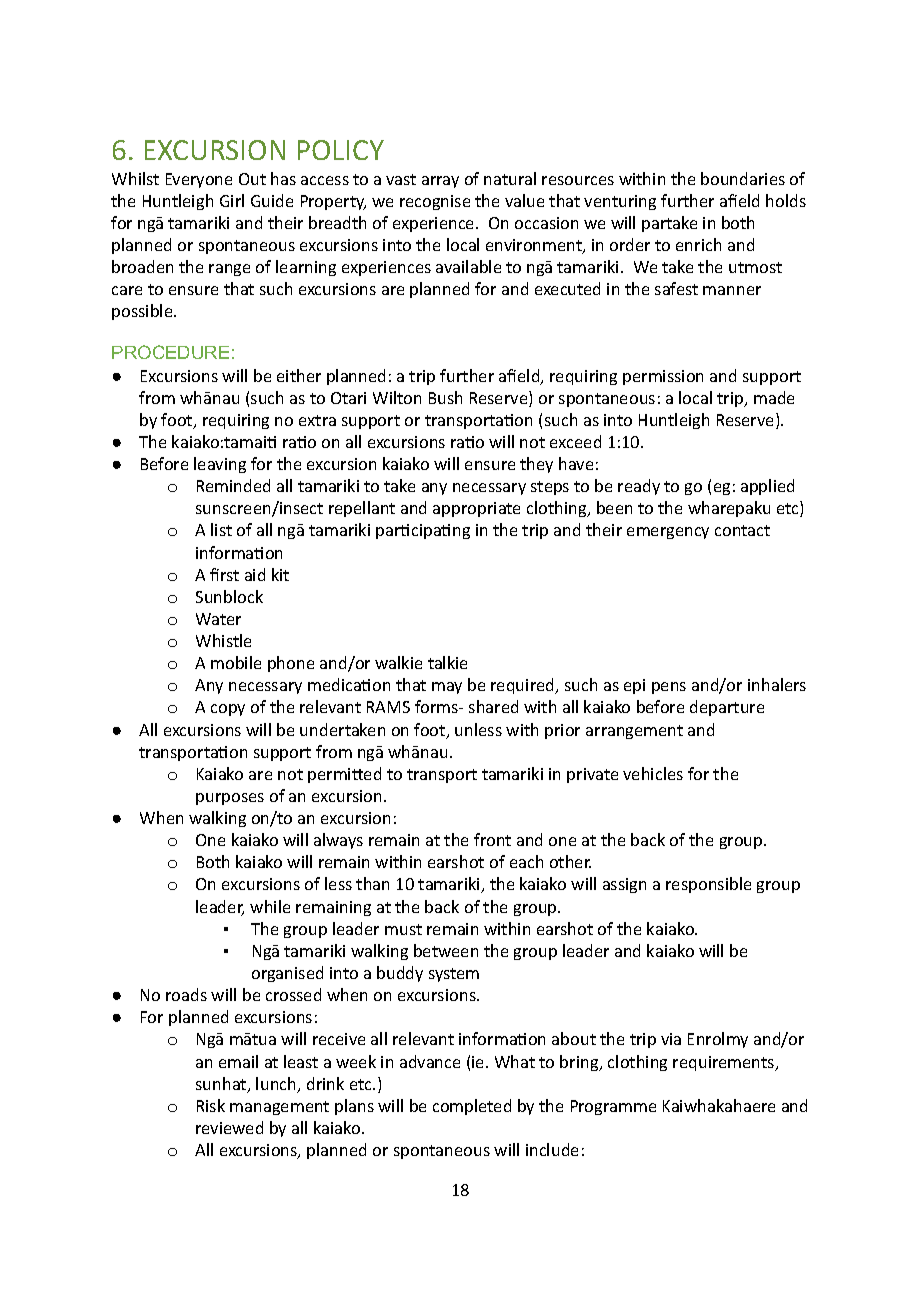 This screenshot has width=924, height=1310. Describe the element at coordinates (725, 1063) in the screenshot. I see `requirements` at that location.
